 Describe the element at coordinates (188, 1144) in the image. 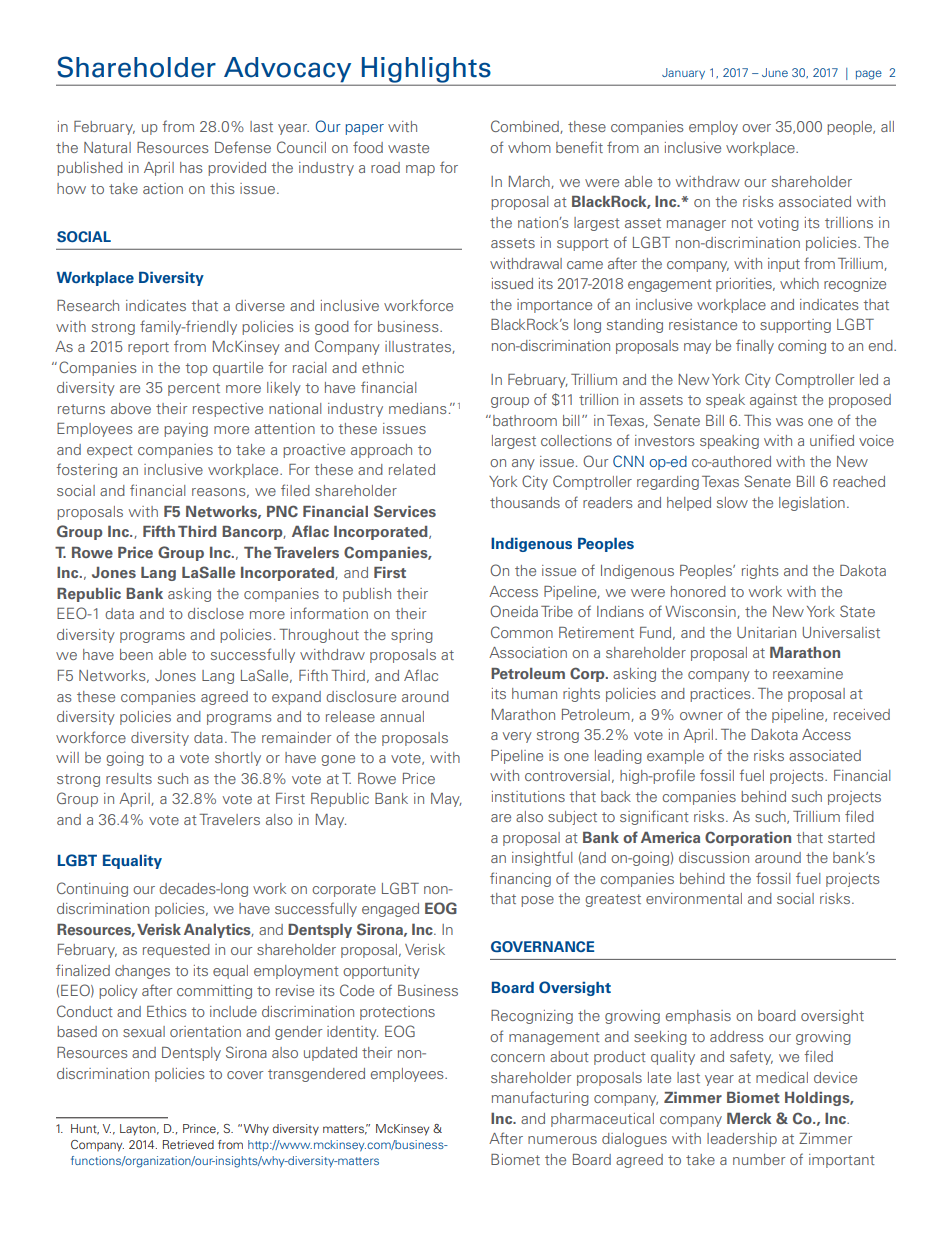

I see `Retrieved` at that location.
